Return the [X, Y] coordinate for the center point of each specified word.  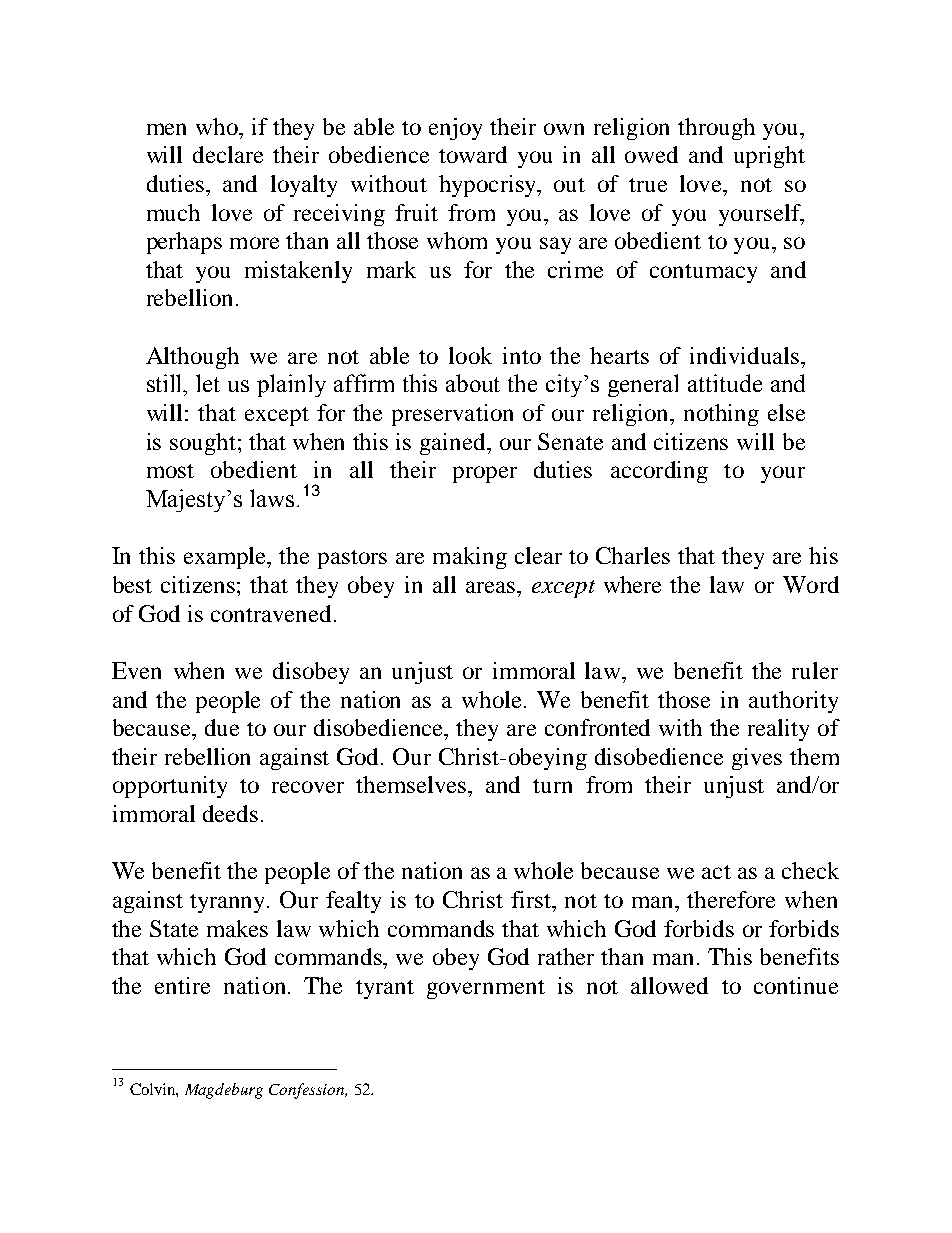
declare [228, 154]
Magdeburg [224, 1091]
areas [490, 587]
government [486, 989]
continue [796, 985]
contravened [273, 613]
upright [769, 157]
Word [811, 584]
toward [473, 154]
